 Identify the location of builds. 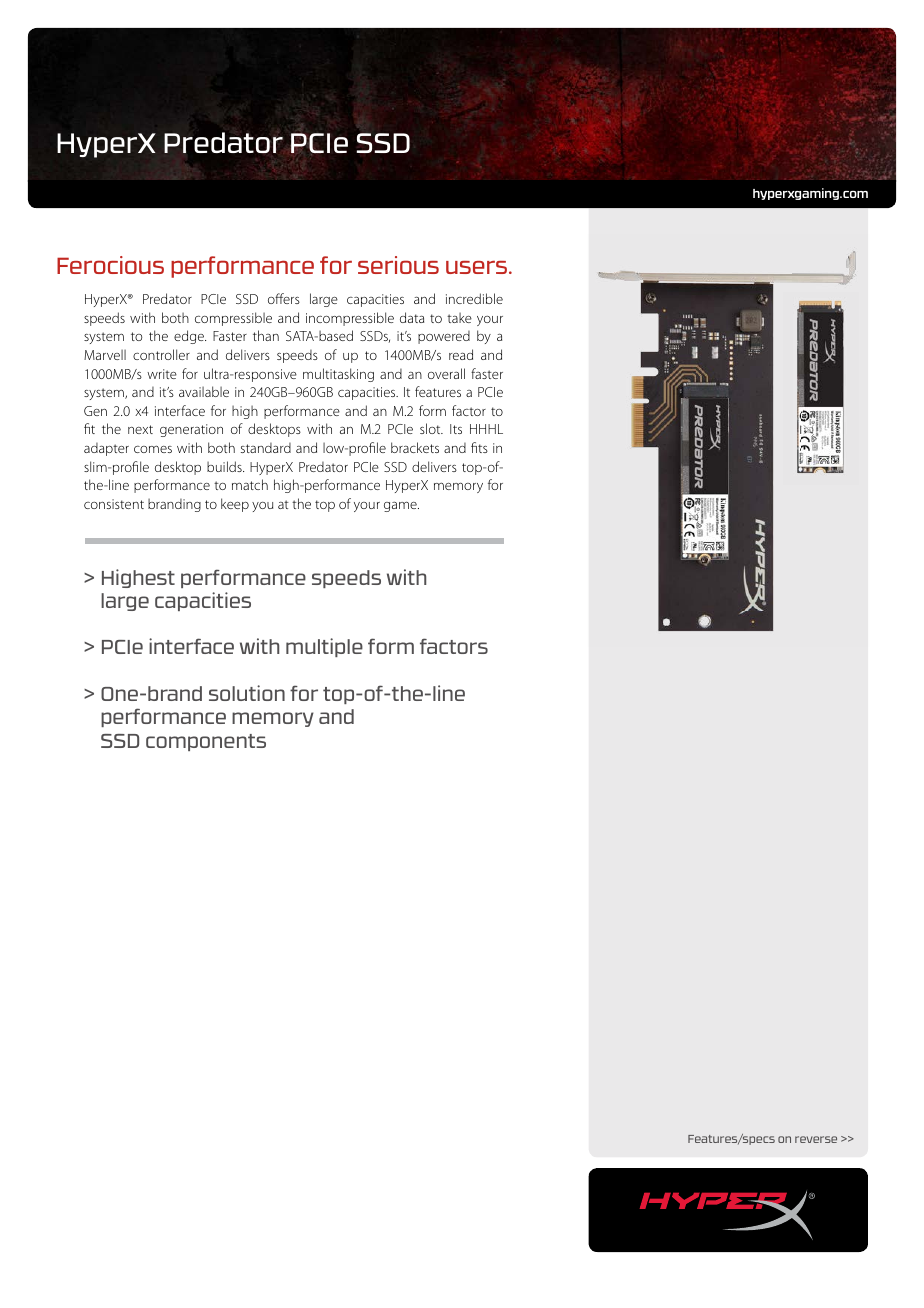
(225, 466).
